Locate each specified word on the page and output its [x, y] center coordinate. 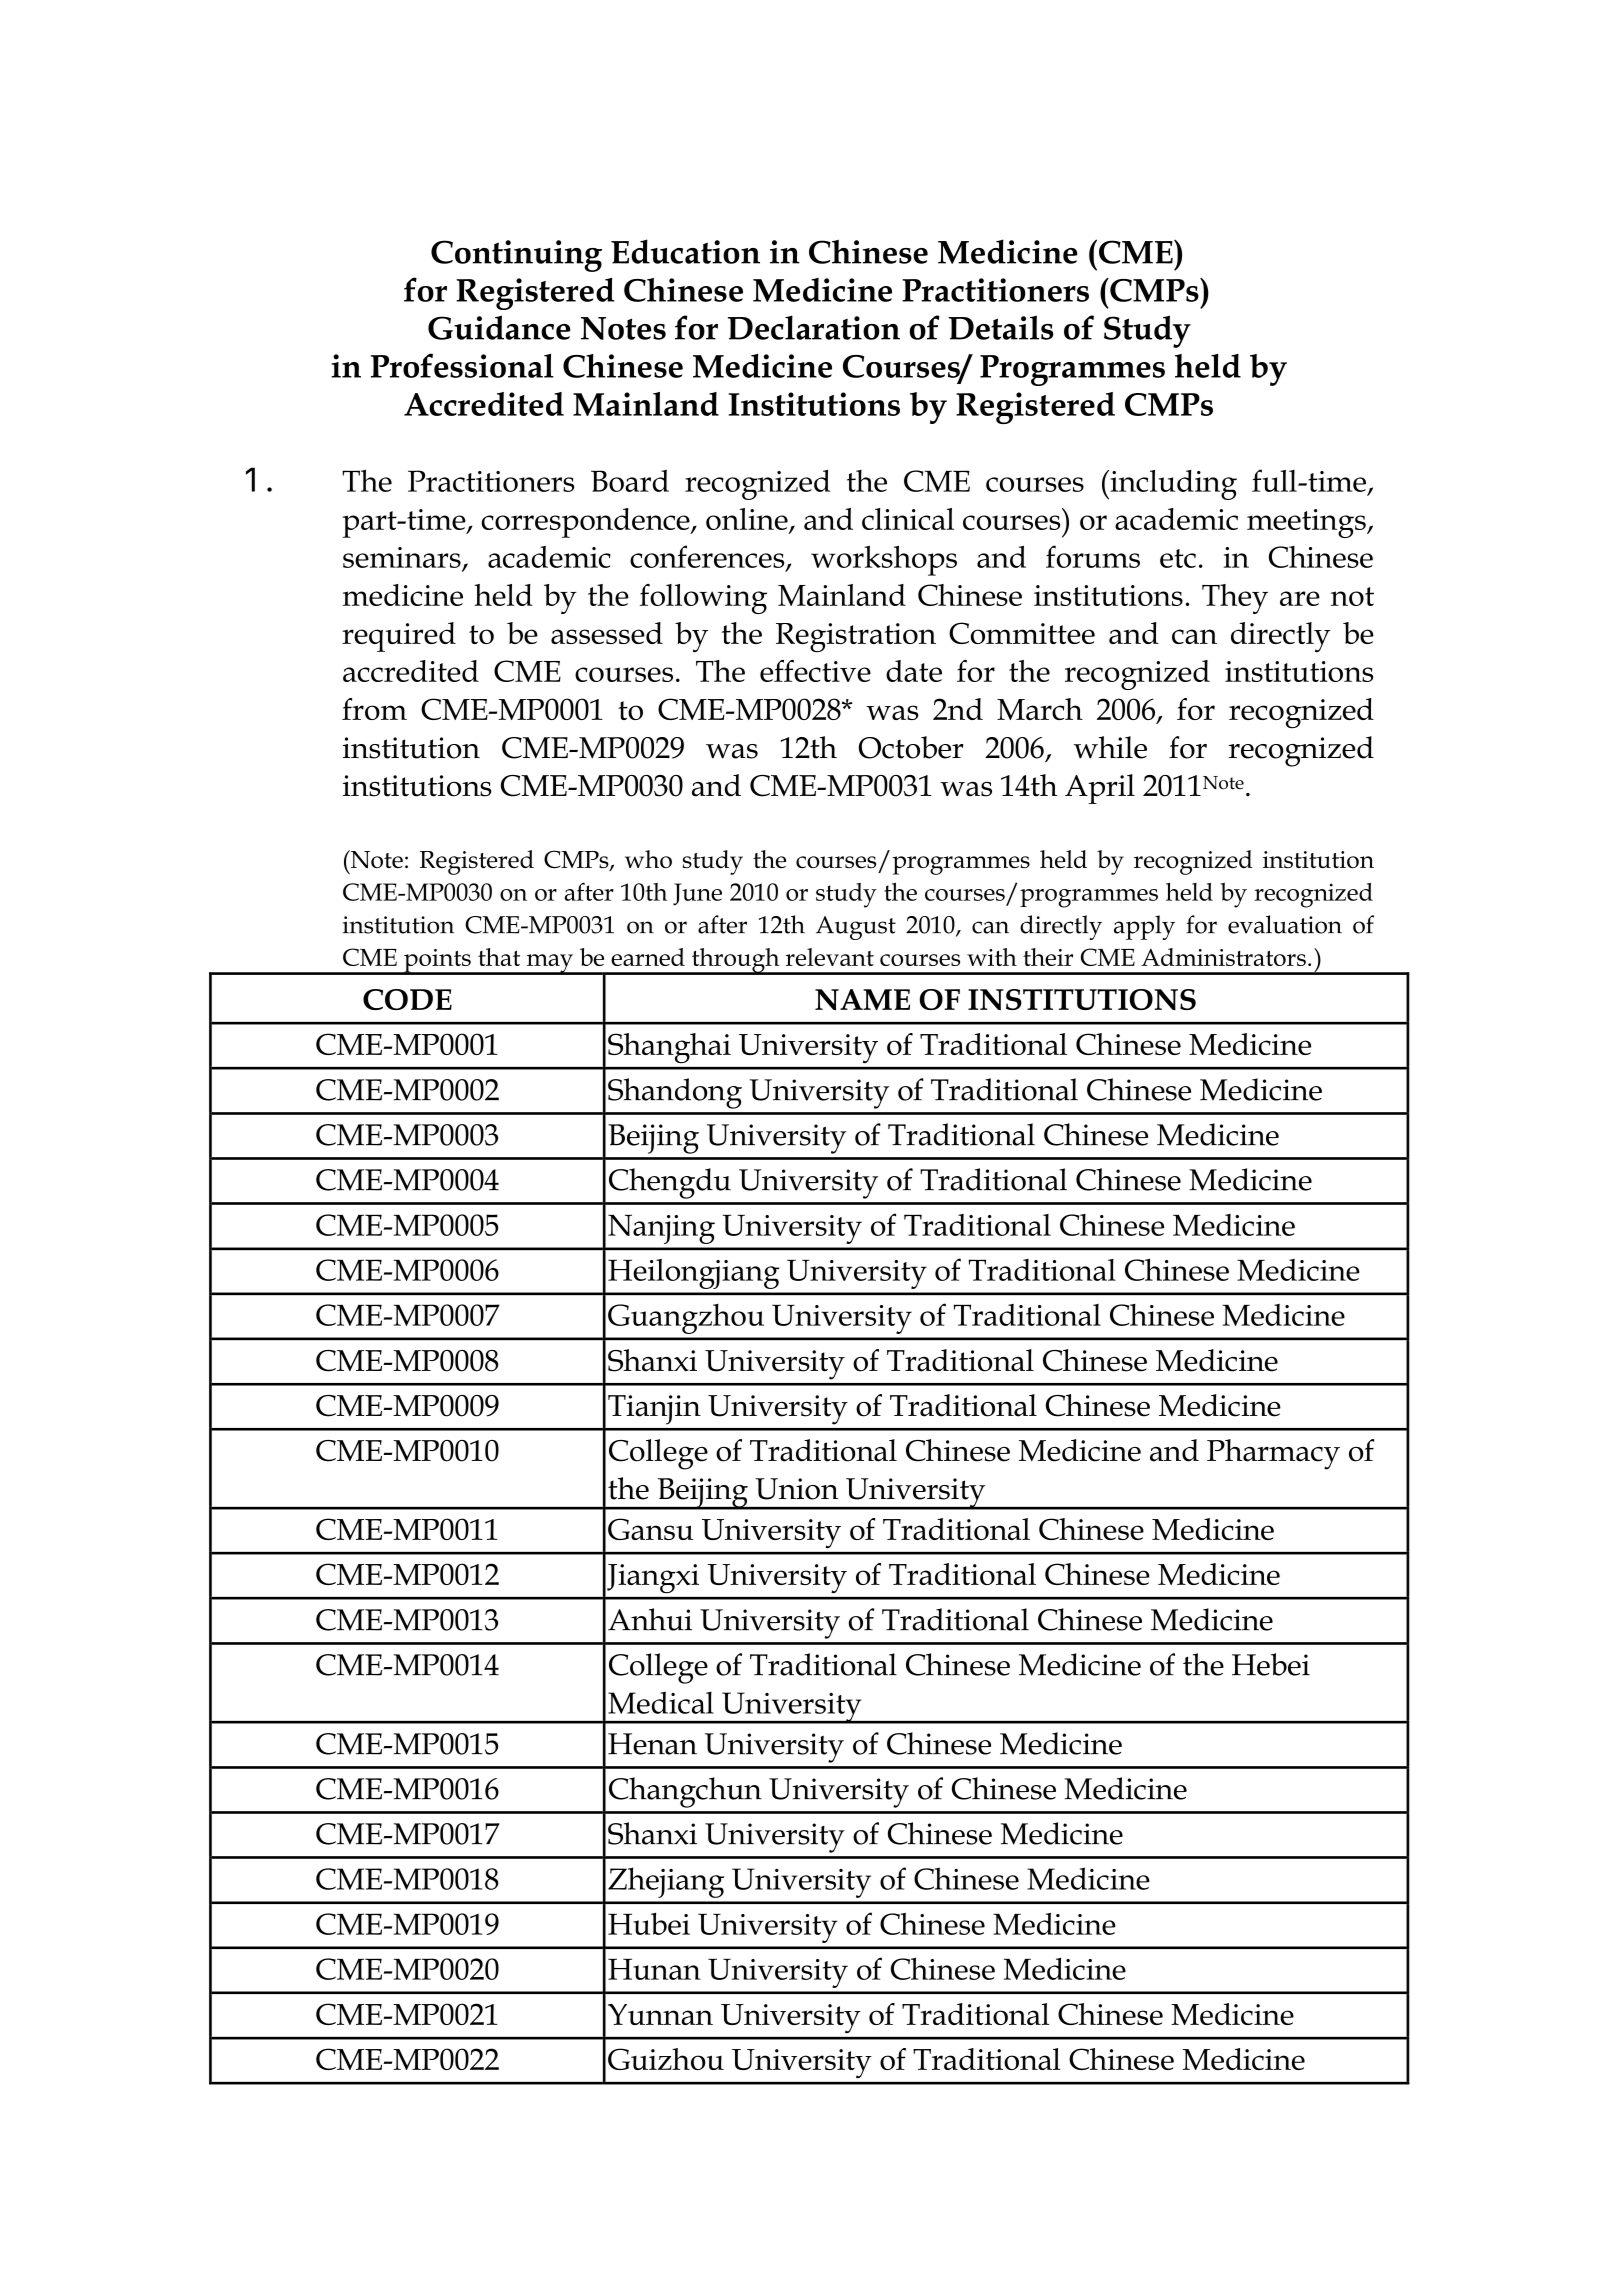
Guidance [499, 327]
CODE [407, 999]
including [1172, 485]
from [374, 709]
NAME [862, 1000]
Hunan [654, 1969]
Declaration [814, 327]
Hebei [1271, 1664]
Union [797, 1489]
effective [815, 671]
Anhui [650, 1619]
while [1110, 747]
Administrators [1223, 957]
